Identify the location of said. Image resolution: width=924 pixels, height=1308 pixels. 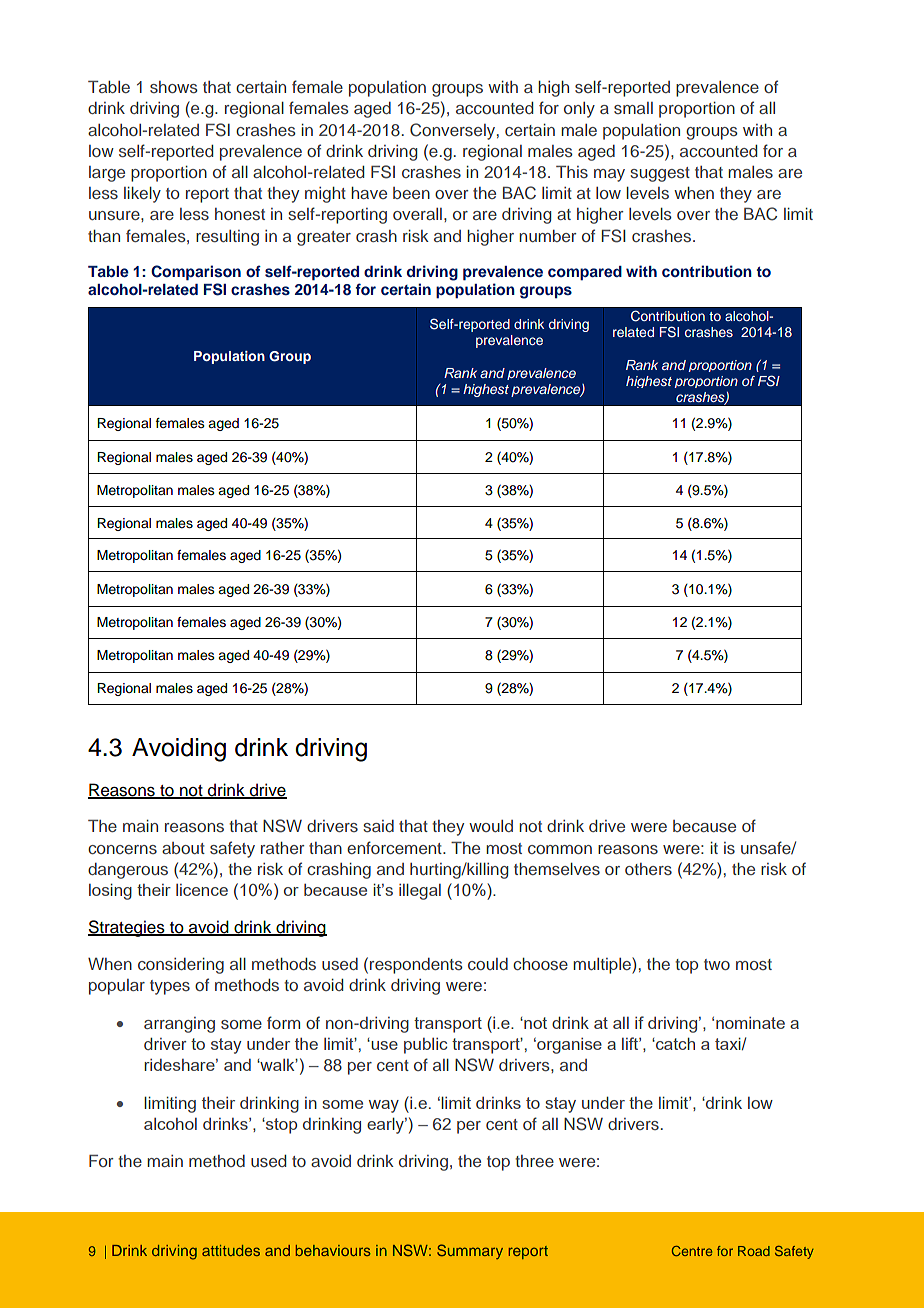
(378, 826).
